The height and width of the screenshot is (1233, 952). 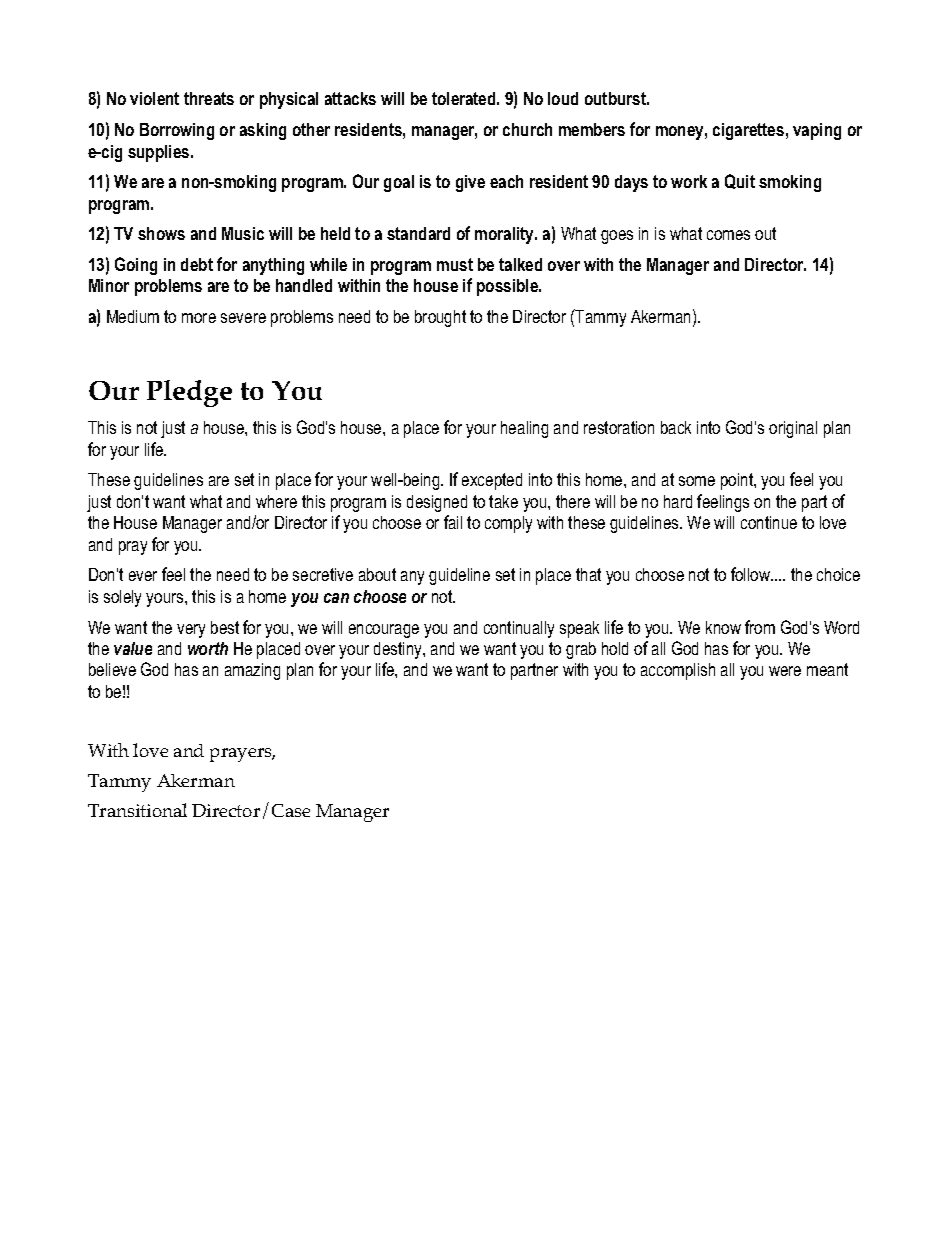 I want to click on Pledge, so click(x=189, y=393).
